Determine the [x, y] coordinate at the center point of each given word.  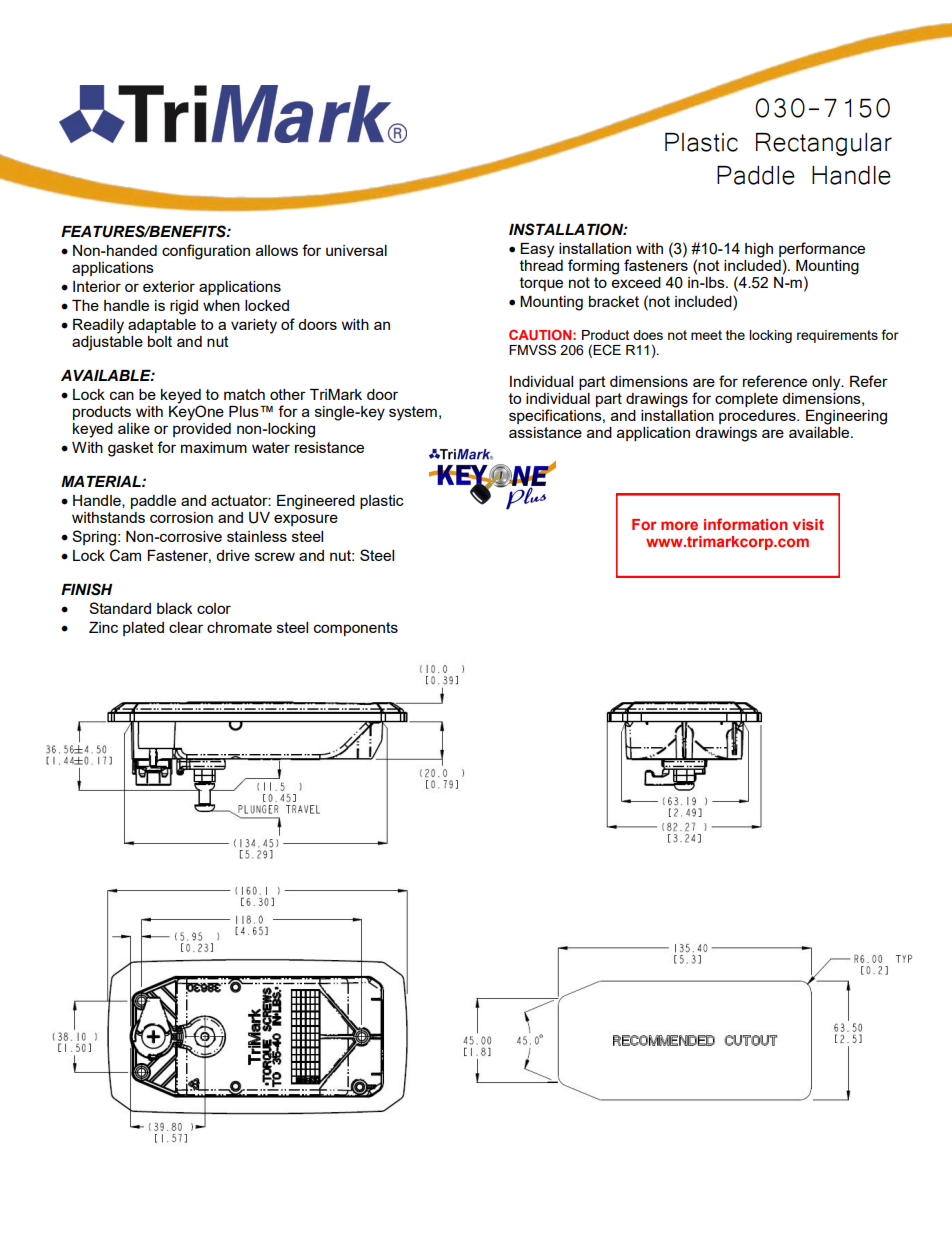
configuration [206, 252]
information [746, 524]
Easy [537, 250]
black [175, 608]
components [356, 629]
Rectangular [824, 144]
